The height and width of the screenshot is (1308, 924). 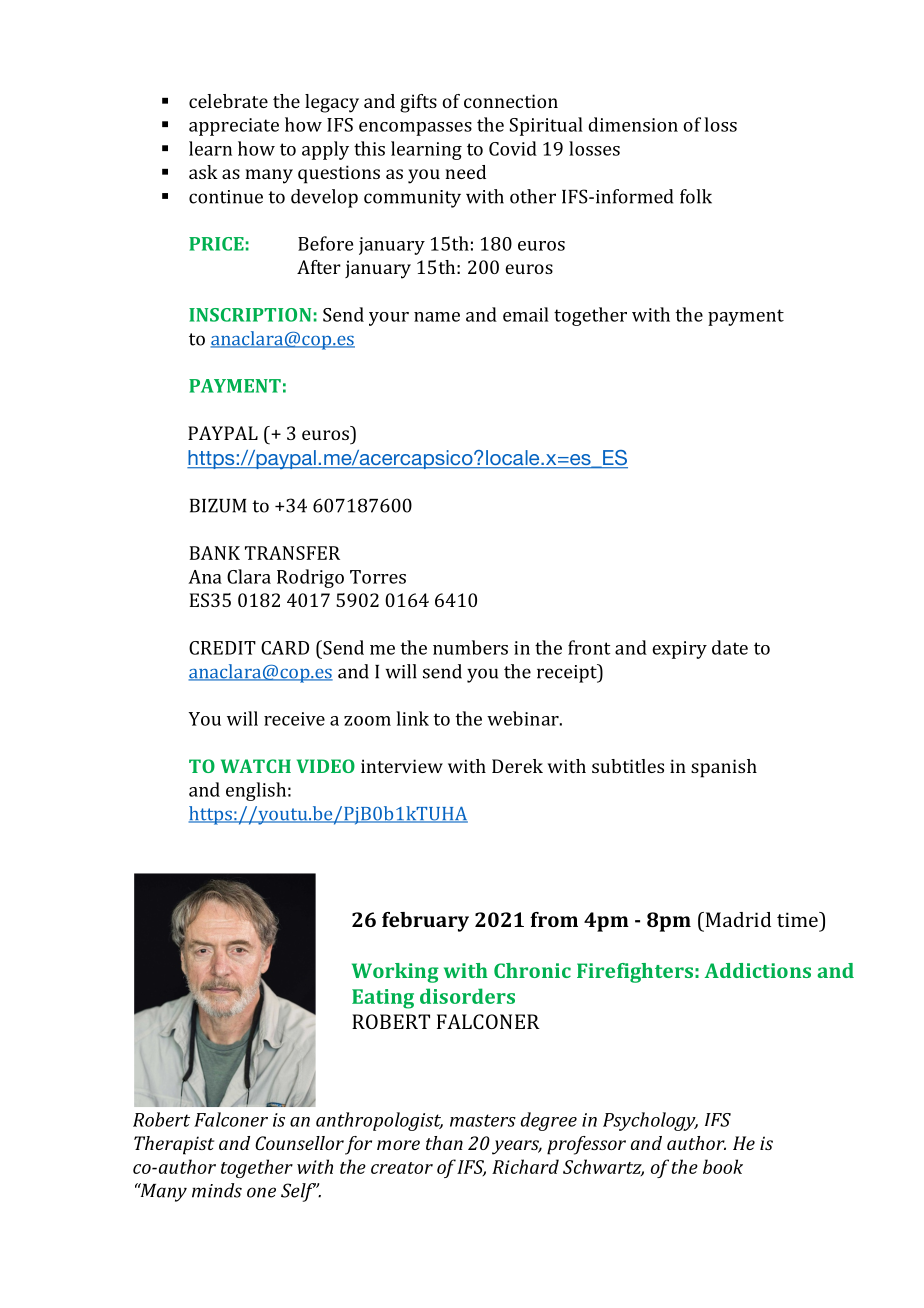 What do you see at coordinates (425, 922) in the screenshot?
I see `february` at bounding box center [425, 922].
